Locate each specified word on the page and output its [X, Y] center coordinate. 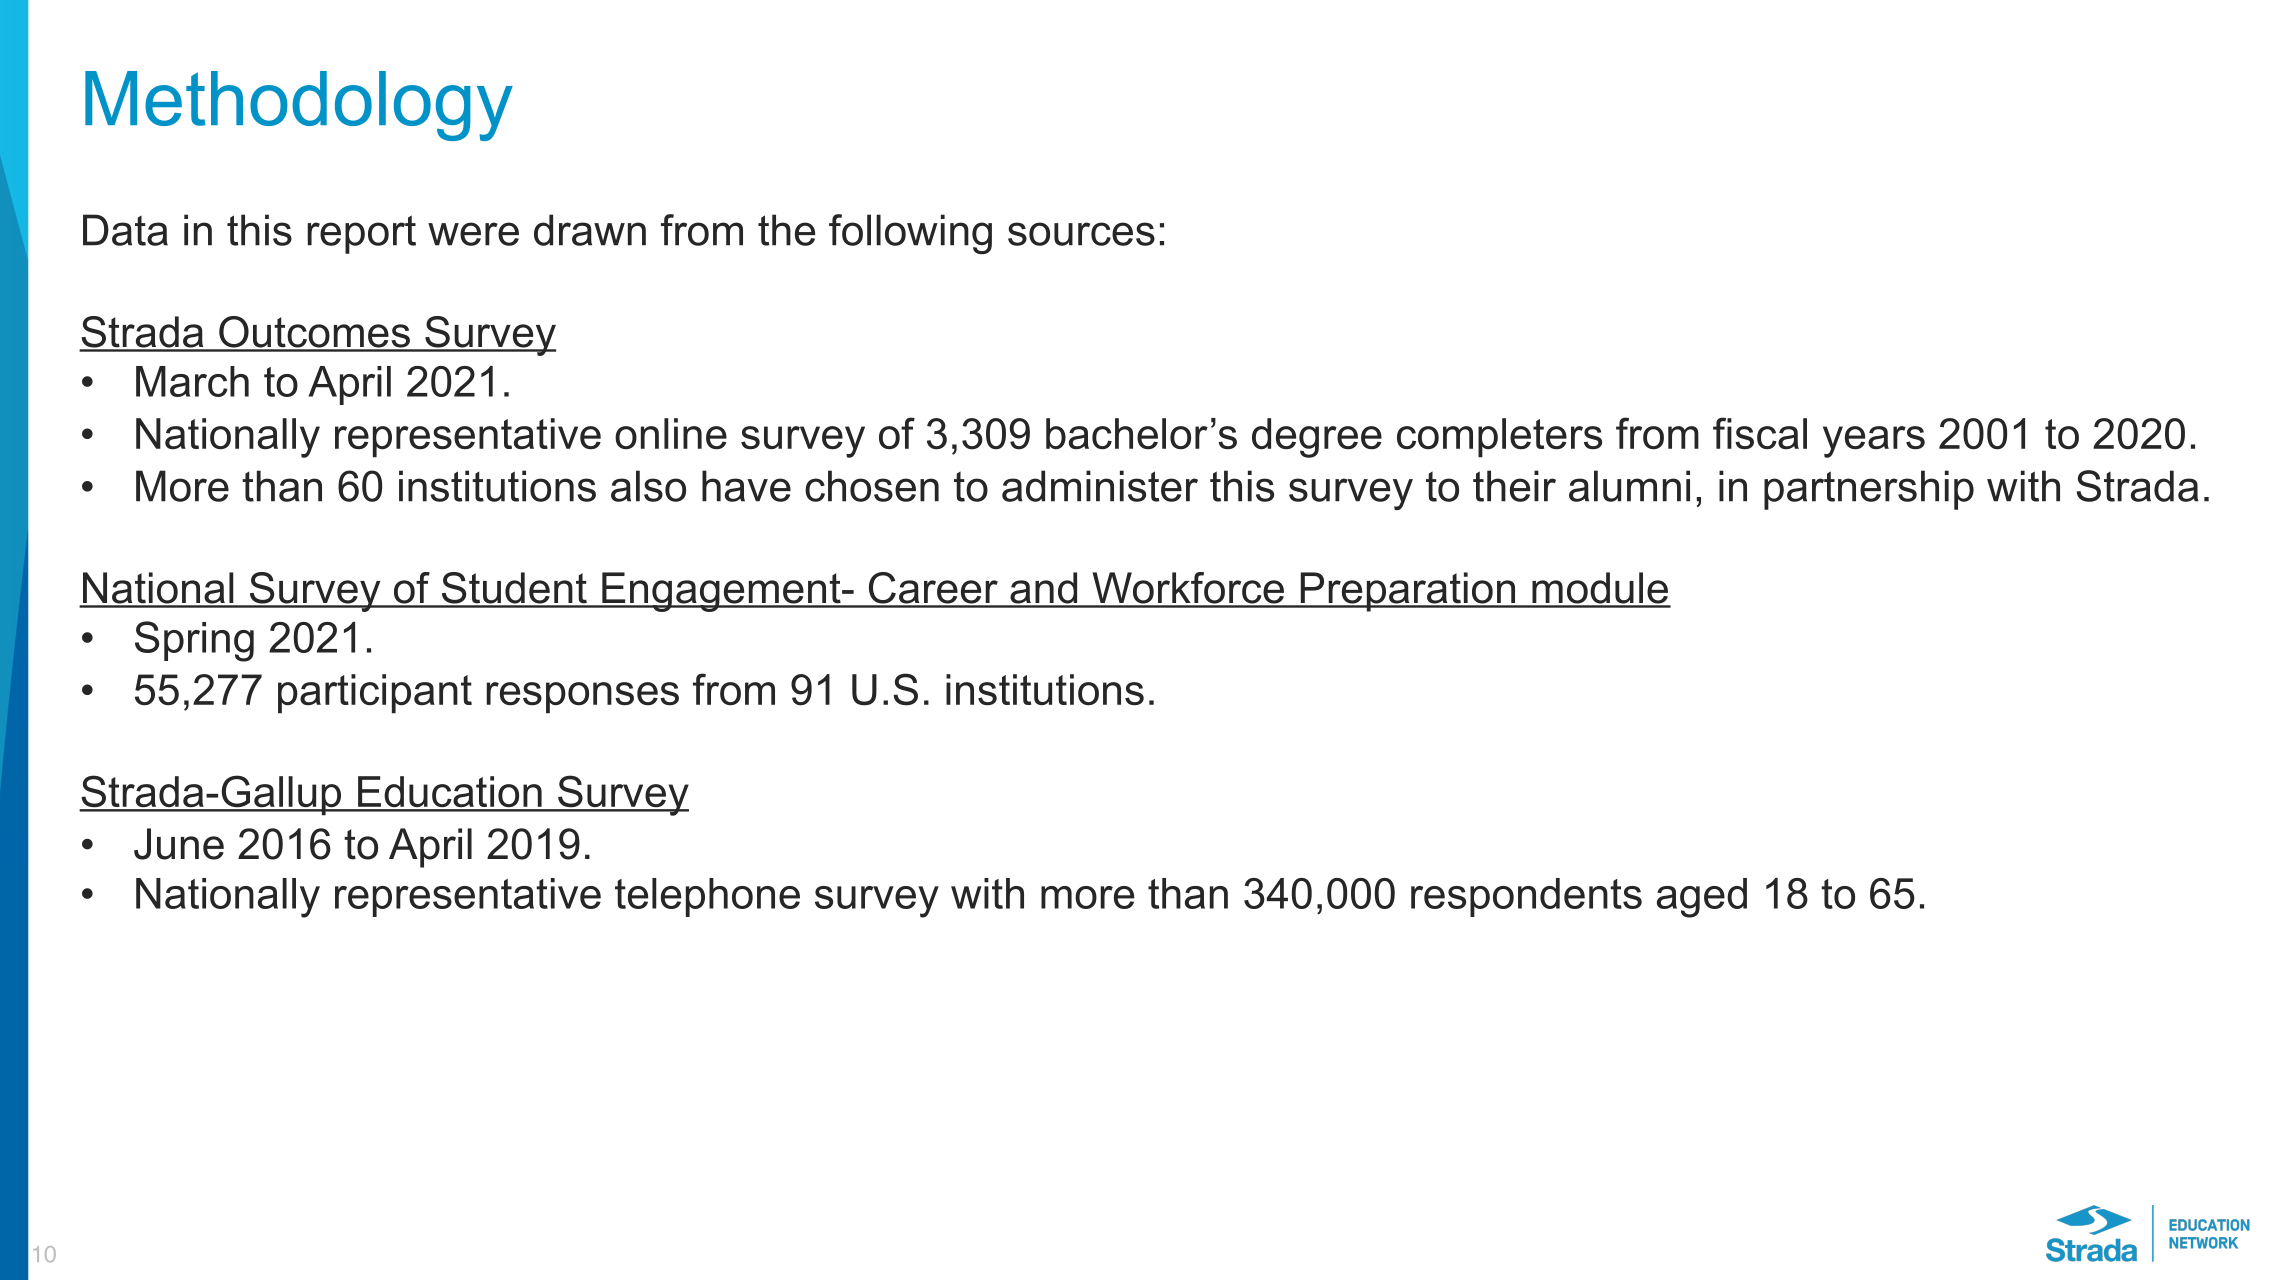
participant [375, 694]
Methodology [299, 106]
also [648, 486]
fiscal [1760, 433]
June [179, 844]
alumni [1629, 486]
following [910, 234]
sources [1081, 234]
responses [582, 698]
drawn [590, 230]
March [192, 381]
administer [1100, 486]
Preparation [1408, 592]
